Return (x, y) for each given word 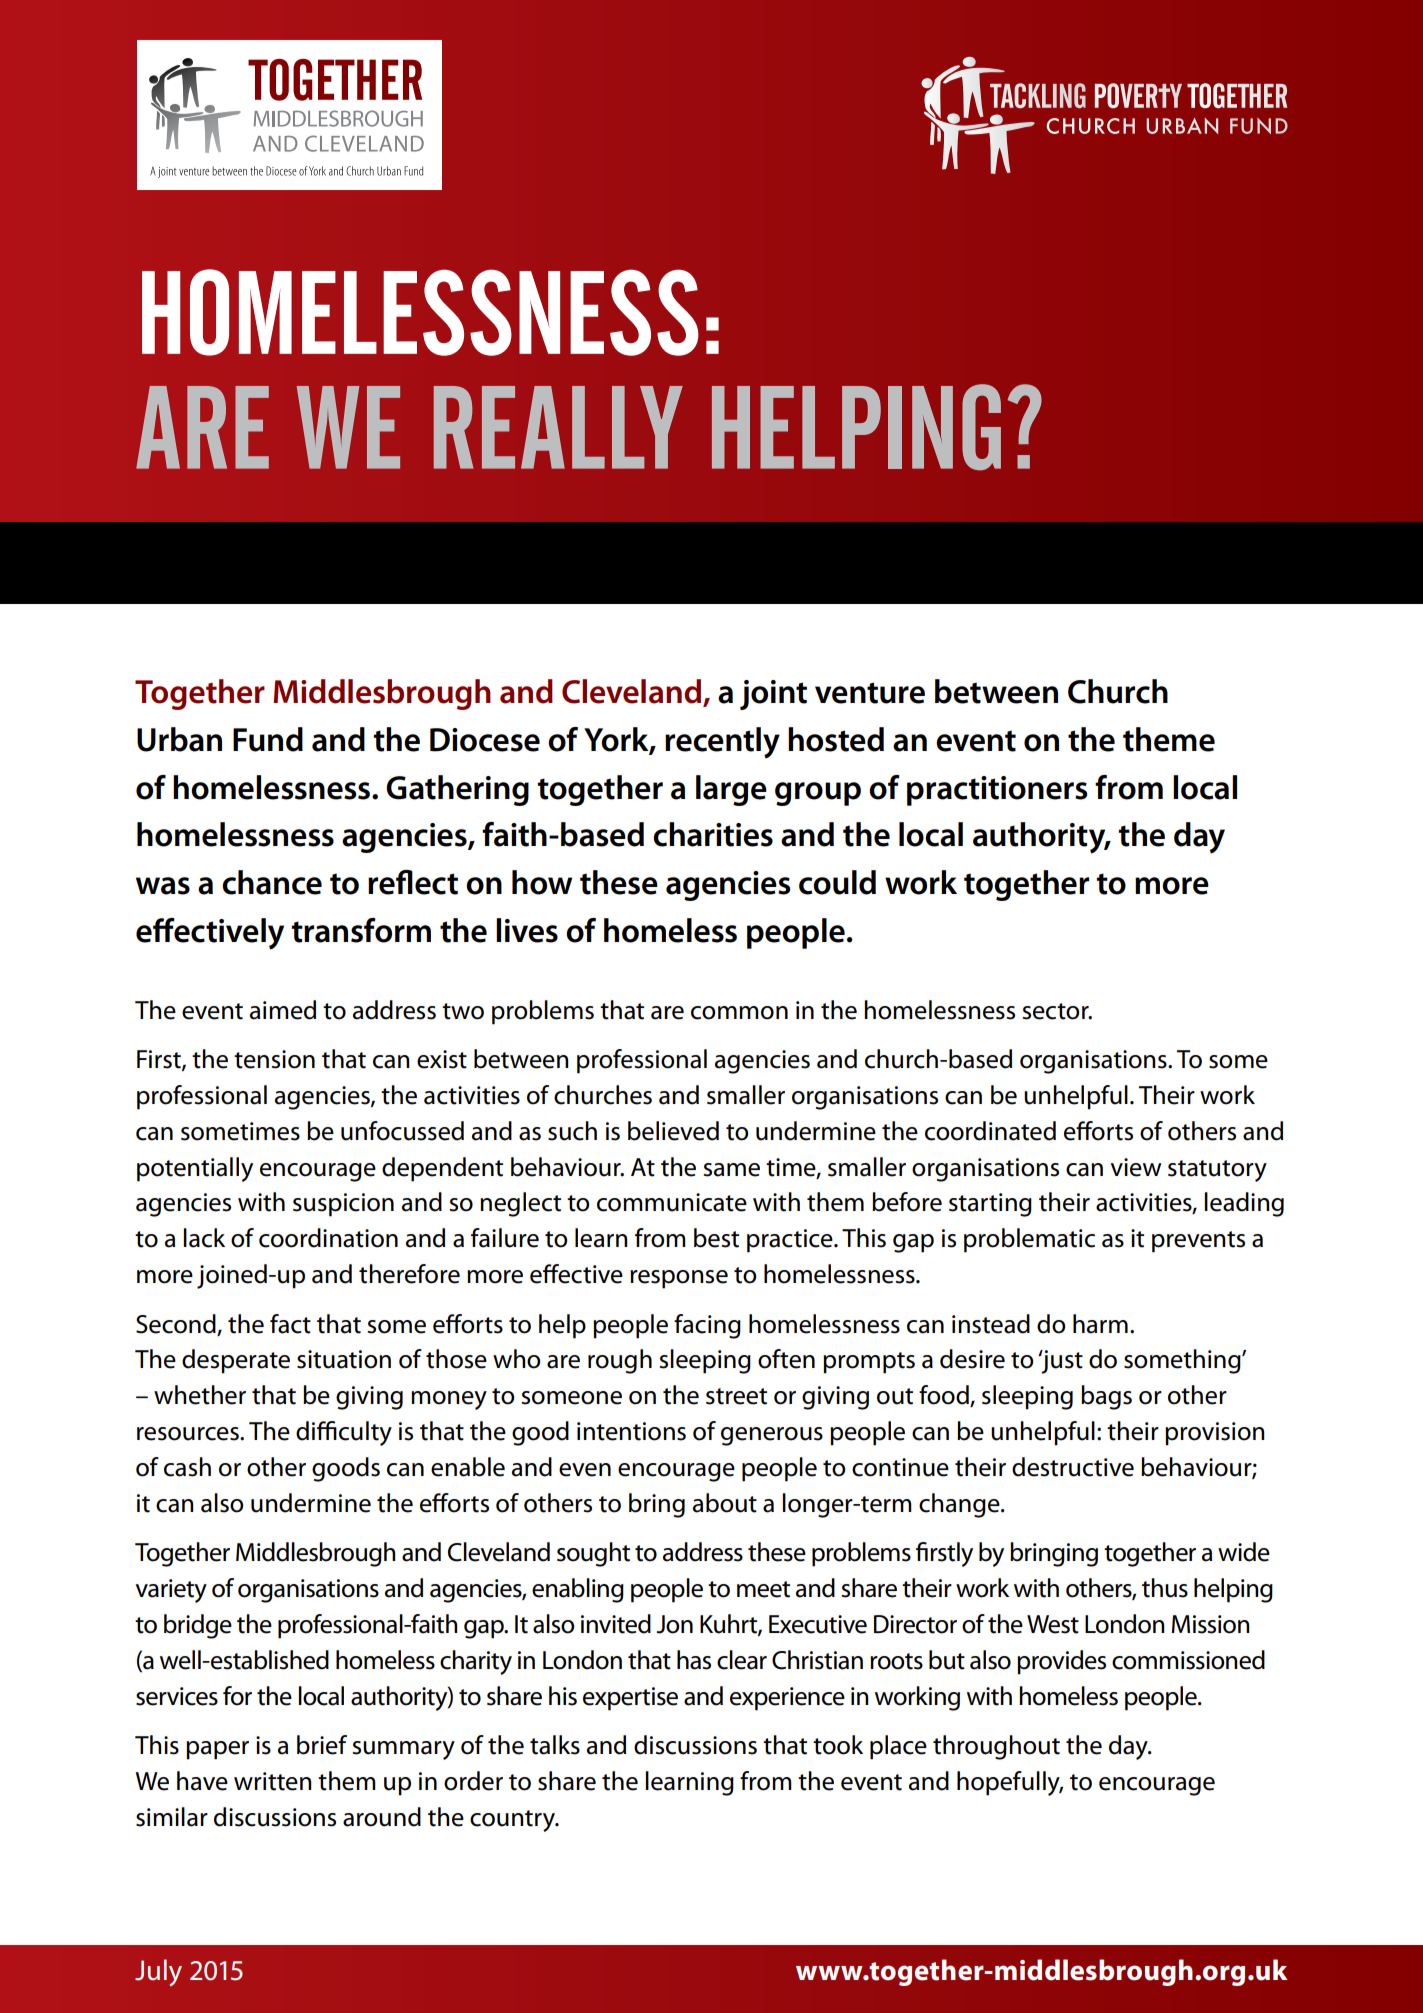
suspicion (343, 1205)
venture (870, 693)
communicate (672, 1202)
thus (1165, 1588)
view (1136, 1167)
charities (713, 834)
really (558, 427)
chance (272, 882)
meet (763, 1589)
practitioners (997, 791)
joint (773, 695)
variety (171, 1591)
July (158, 1972)
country (514, 1821)
